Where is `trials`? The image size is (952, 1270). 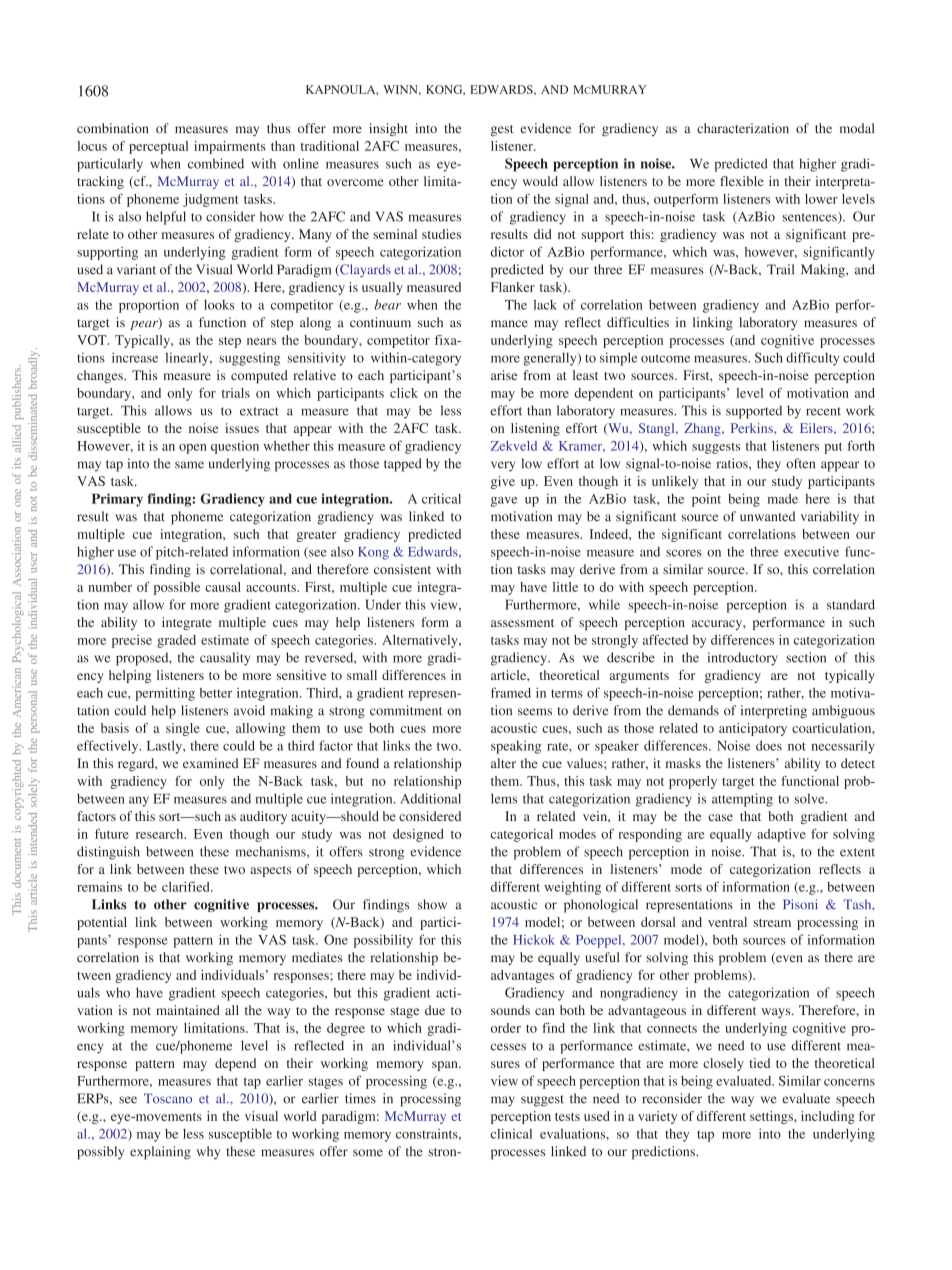
trials is located at coordinates (236, 393).
